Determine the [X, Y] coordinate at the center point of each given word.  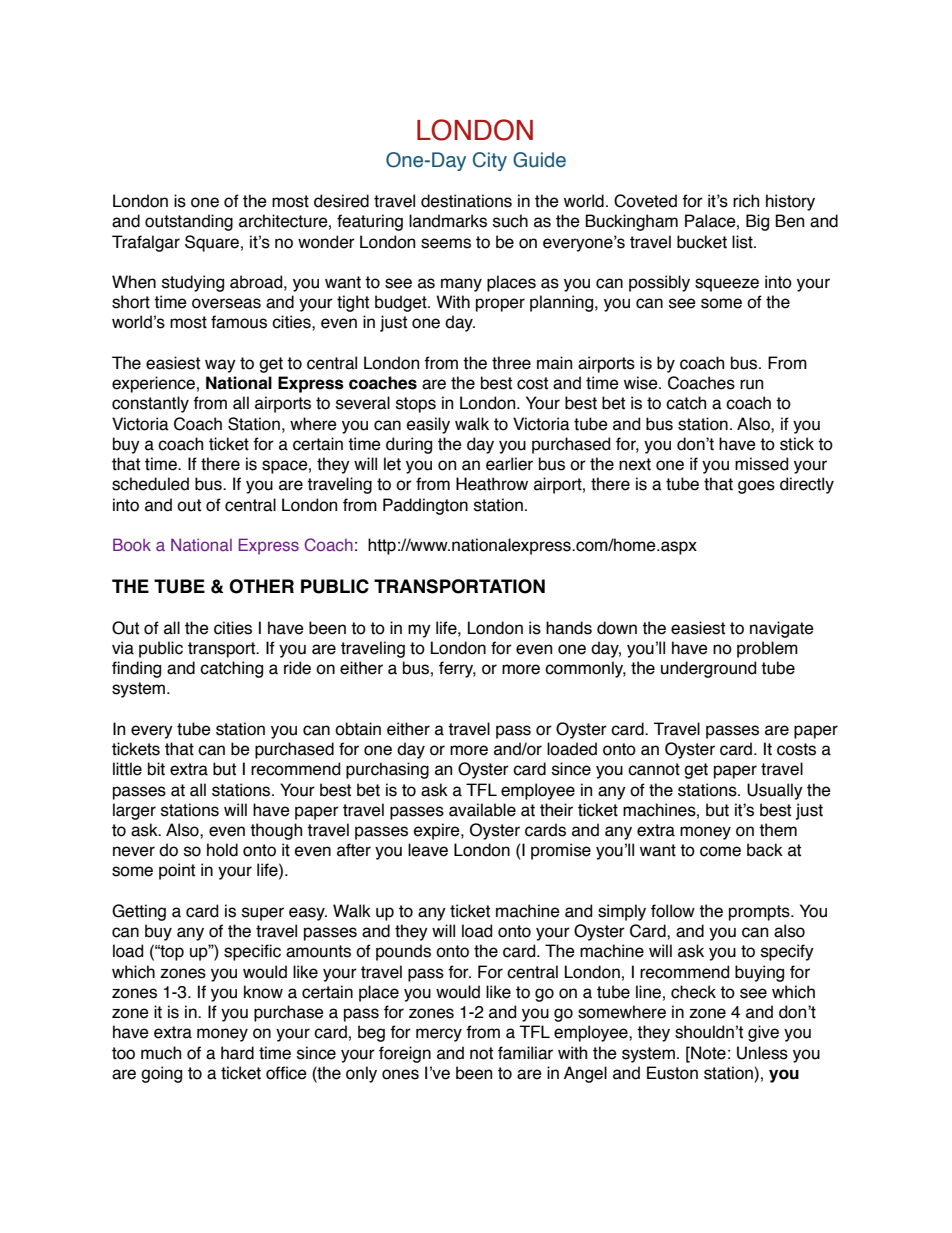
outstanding [189, 222]
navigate [782, 629]
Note [707, 1053]
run [751, 384]
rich [746, 201]
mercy [439, 1035]
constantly [150, 404]
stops [416, 405]
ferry [457, 669]
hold [222, 850]
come [720, 851]
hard [237, 1053]
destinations [466, 201]
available [482, 810]
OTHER [261, 586]
